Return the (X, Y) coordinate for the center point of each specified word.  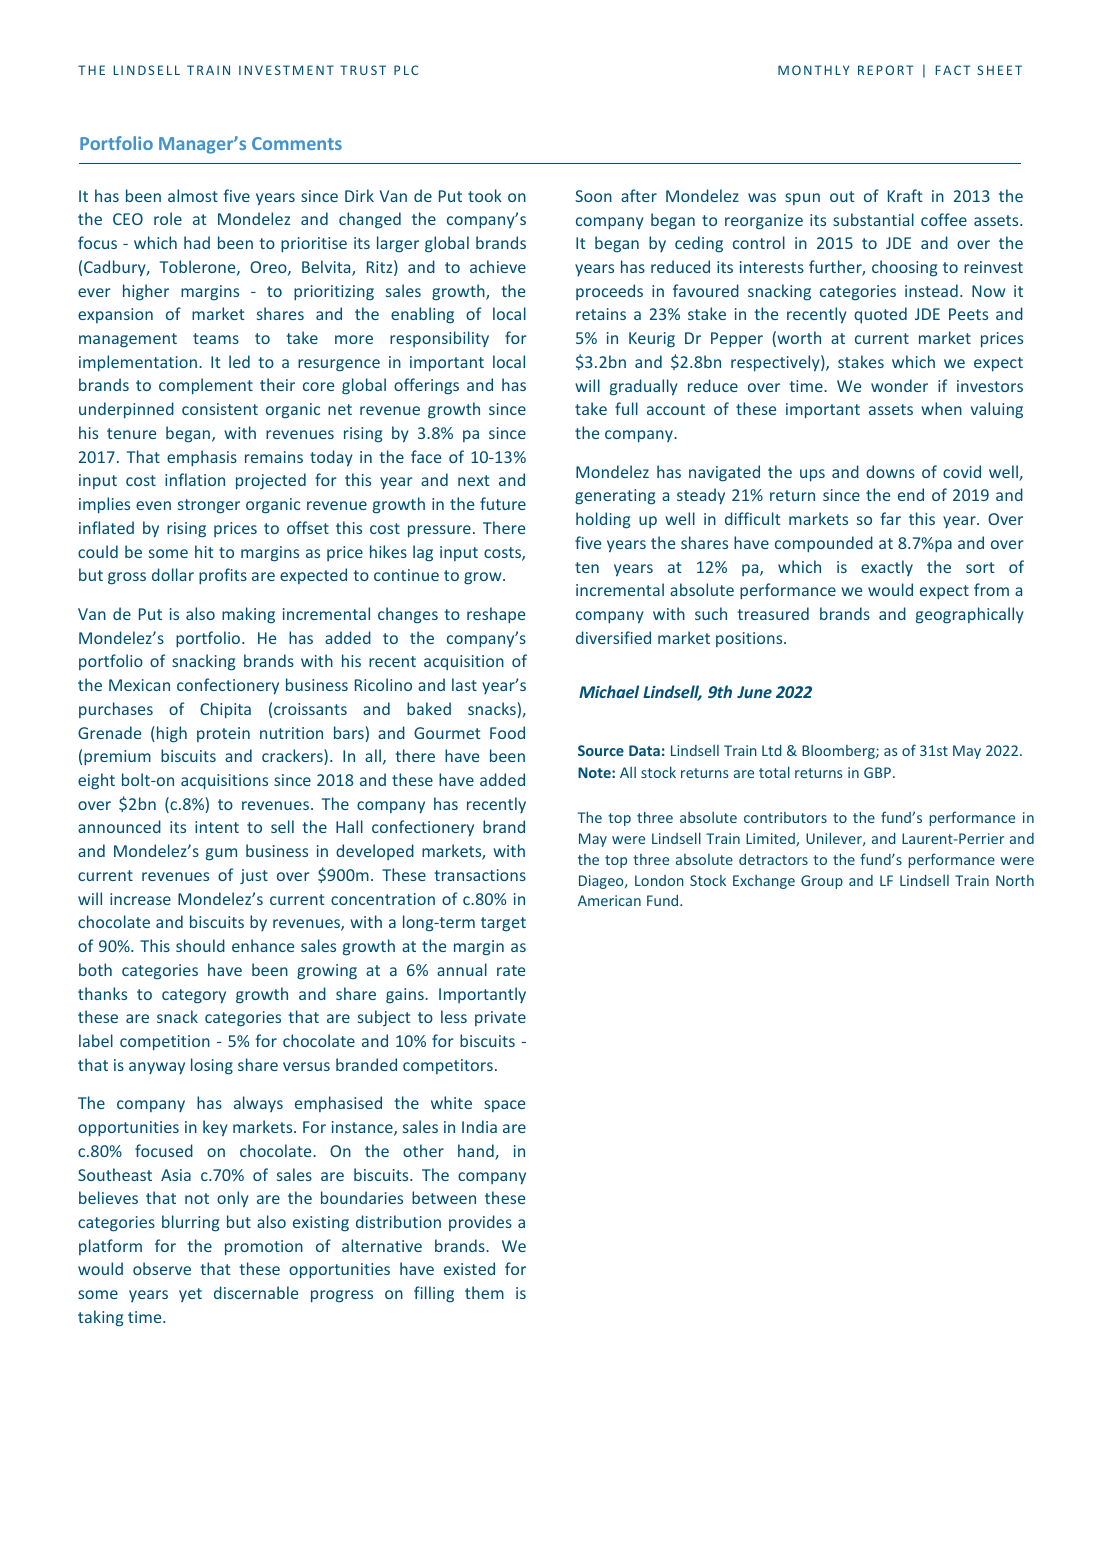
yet (190, 1295)
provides (480, 1223)
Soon (593, 196)
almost (193, 195)
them (484, 1292)
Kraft (905, 195)
